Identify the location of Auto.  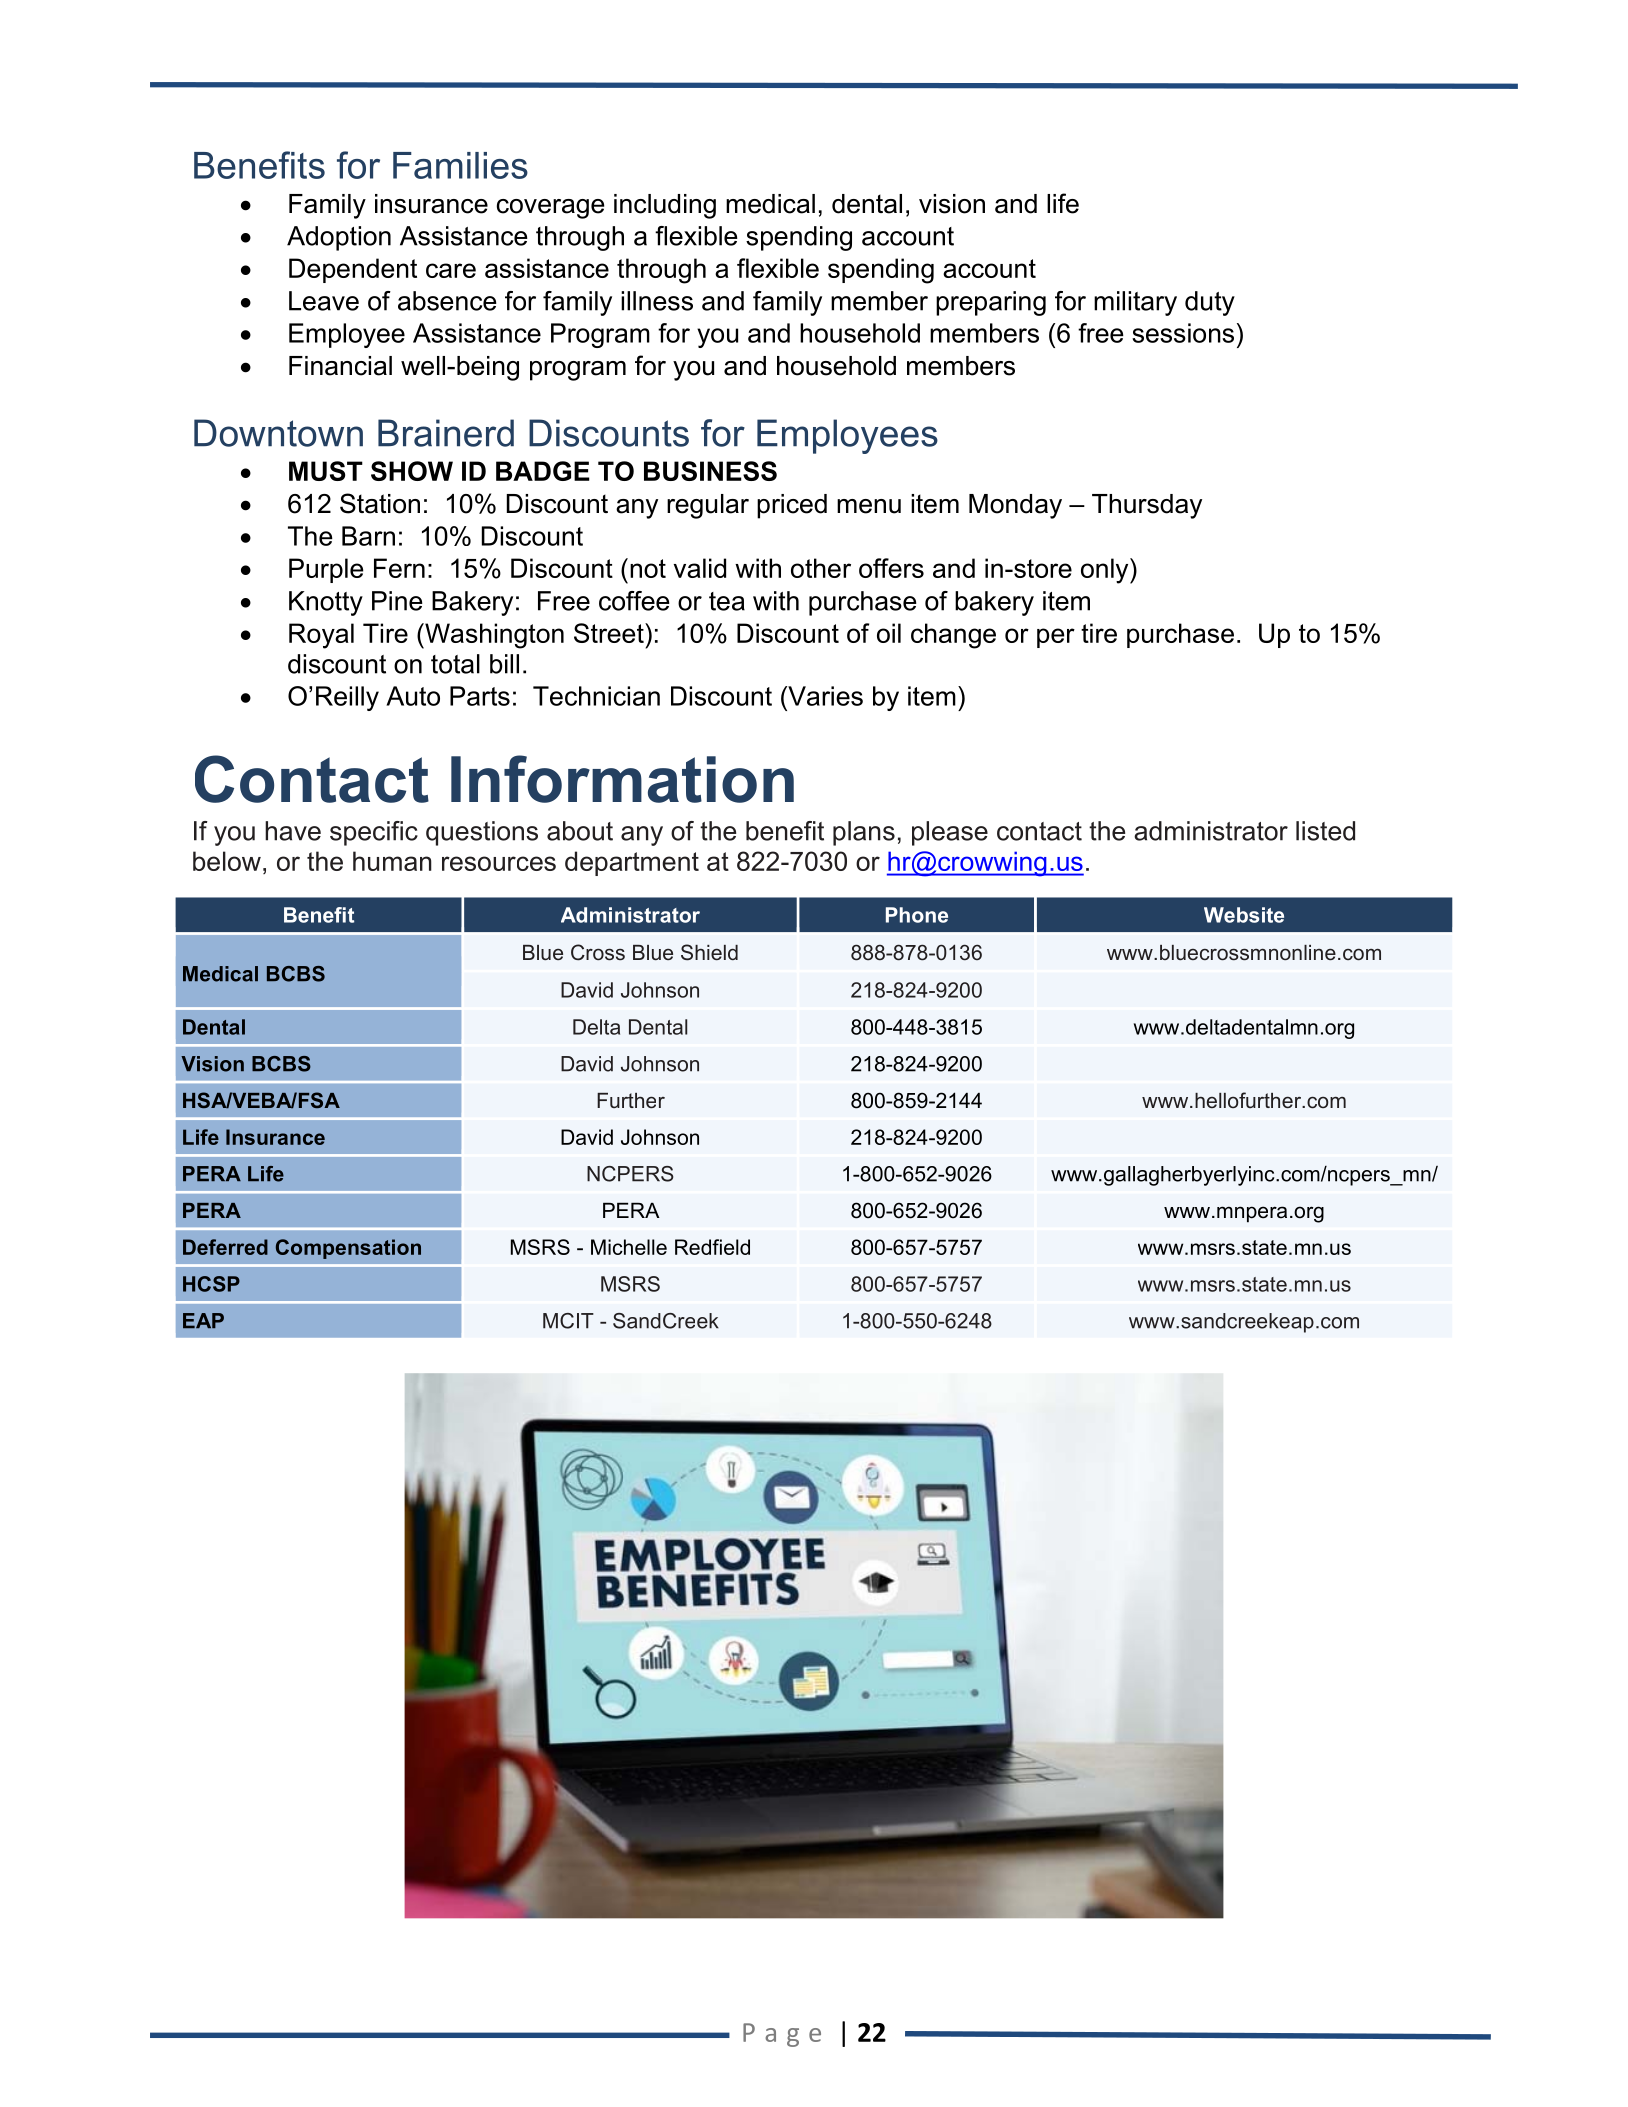
(413, 696).
